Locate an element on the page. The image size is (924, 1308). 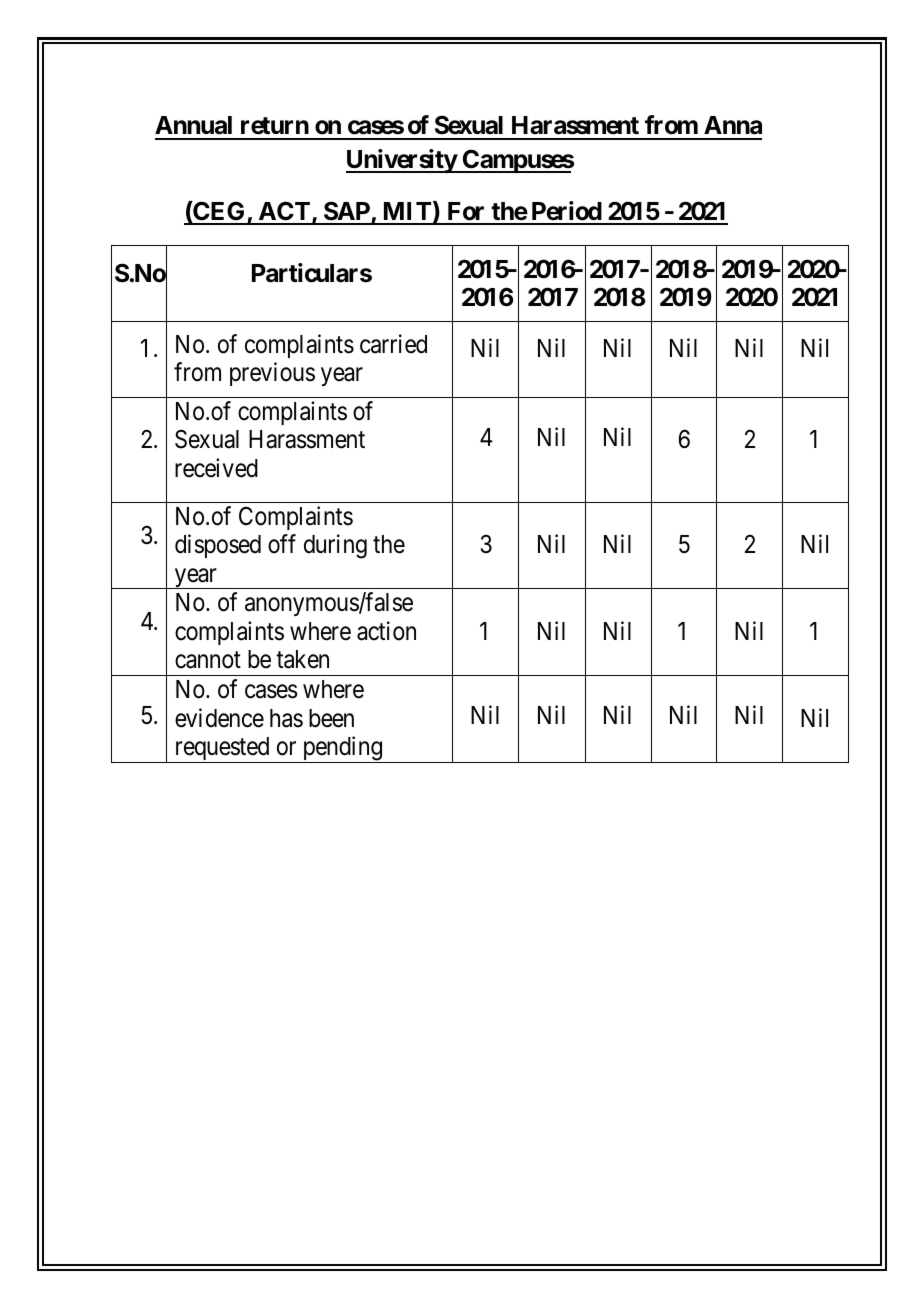
pending is located at coordinates (342, 749).
